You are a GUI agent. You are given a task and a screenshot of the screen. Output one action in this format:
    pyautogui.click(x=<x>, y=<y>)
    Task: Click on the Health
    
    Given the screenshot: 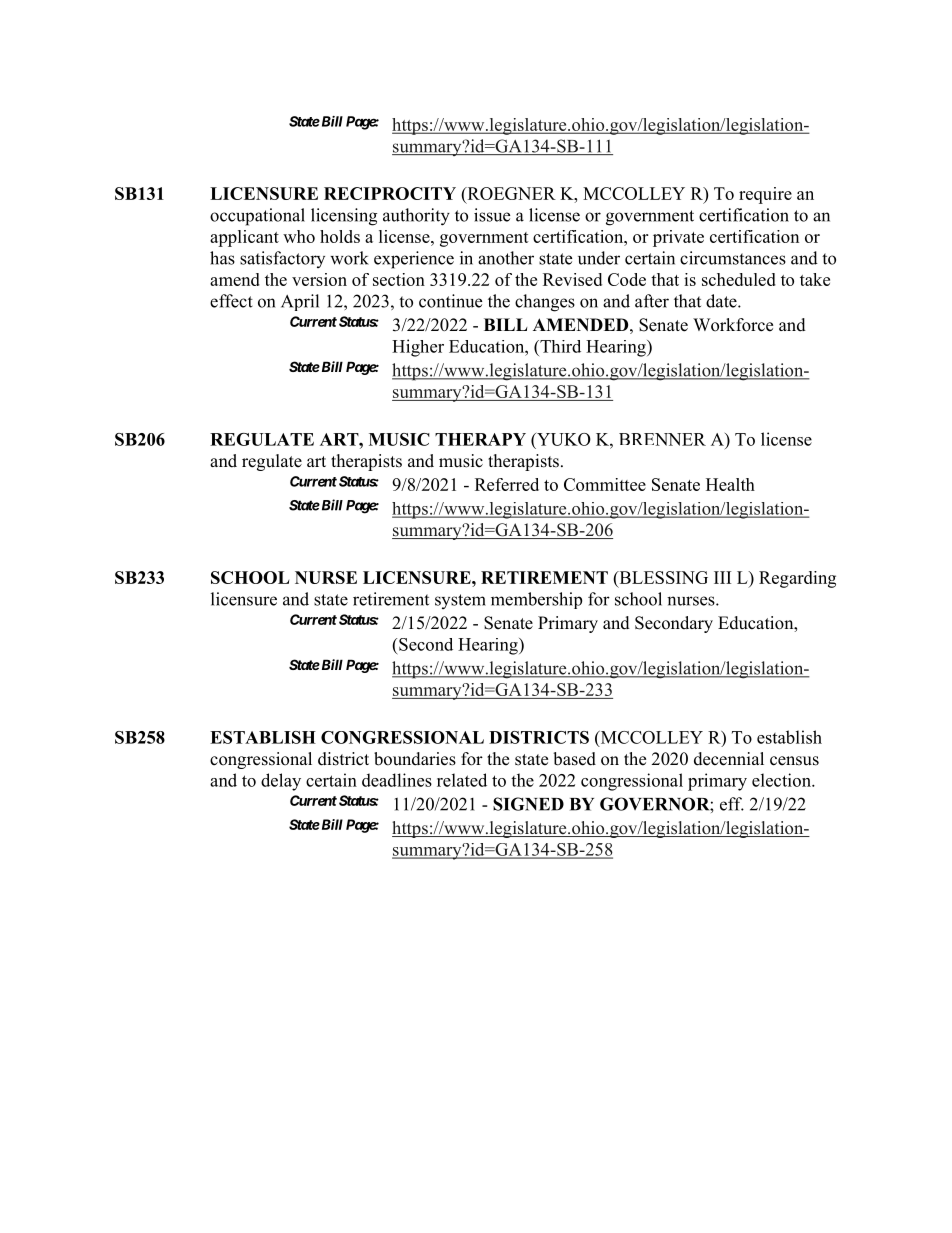 What is the action you would take?
    pyautogui.click(x=730, y=484)
